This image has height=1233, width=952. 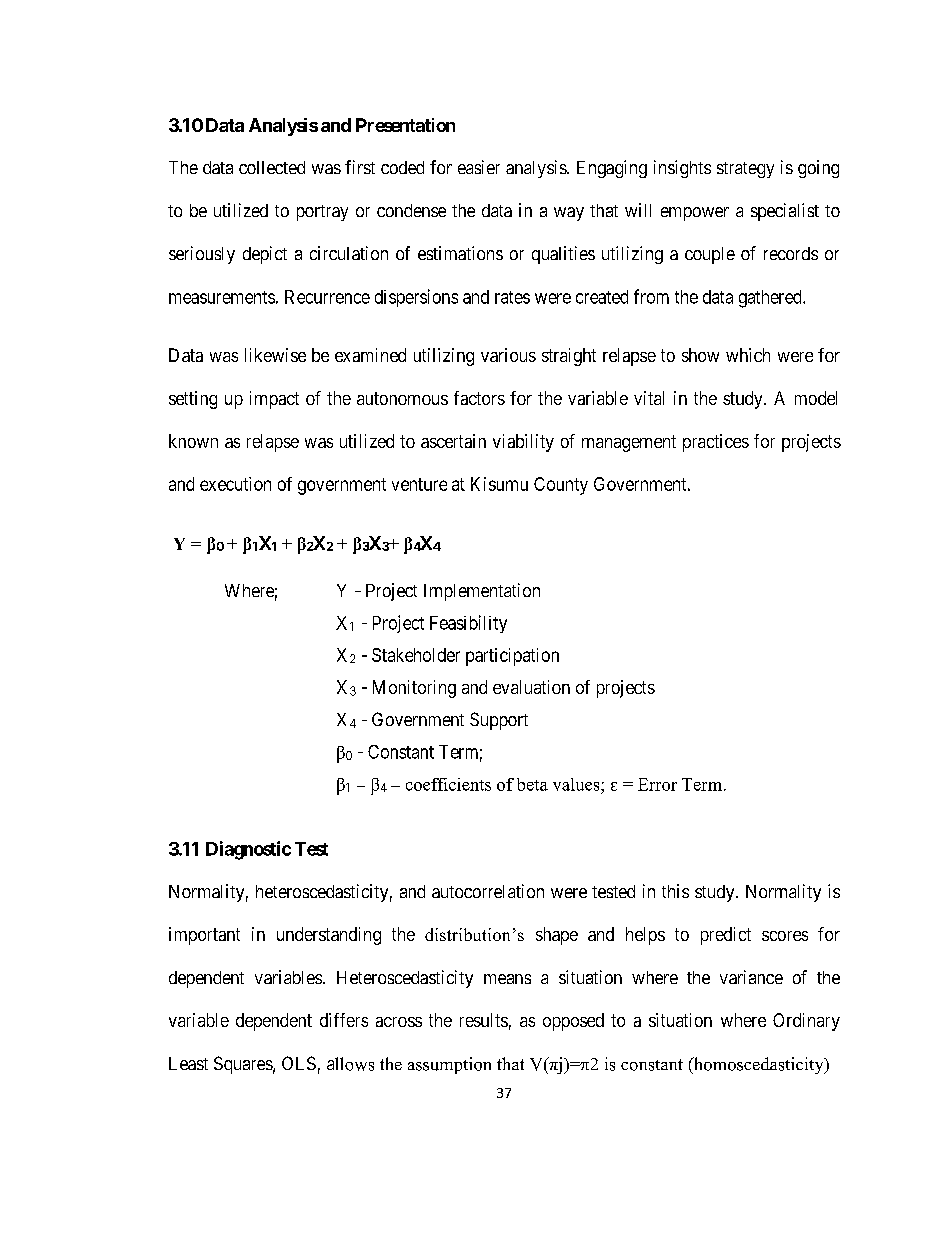 I want to click on which, so click(x=748, y=355).
